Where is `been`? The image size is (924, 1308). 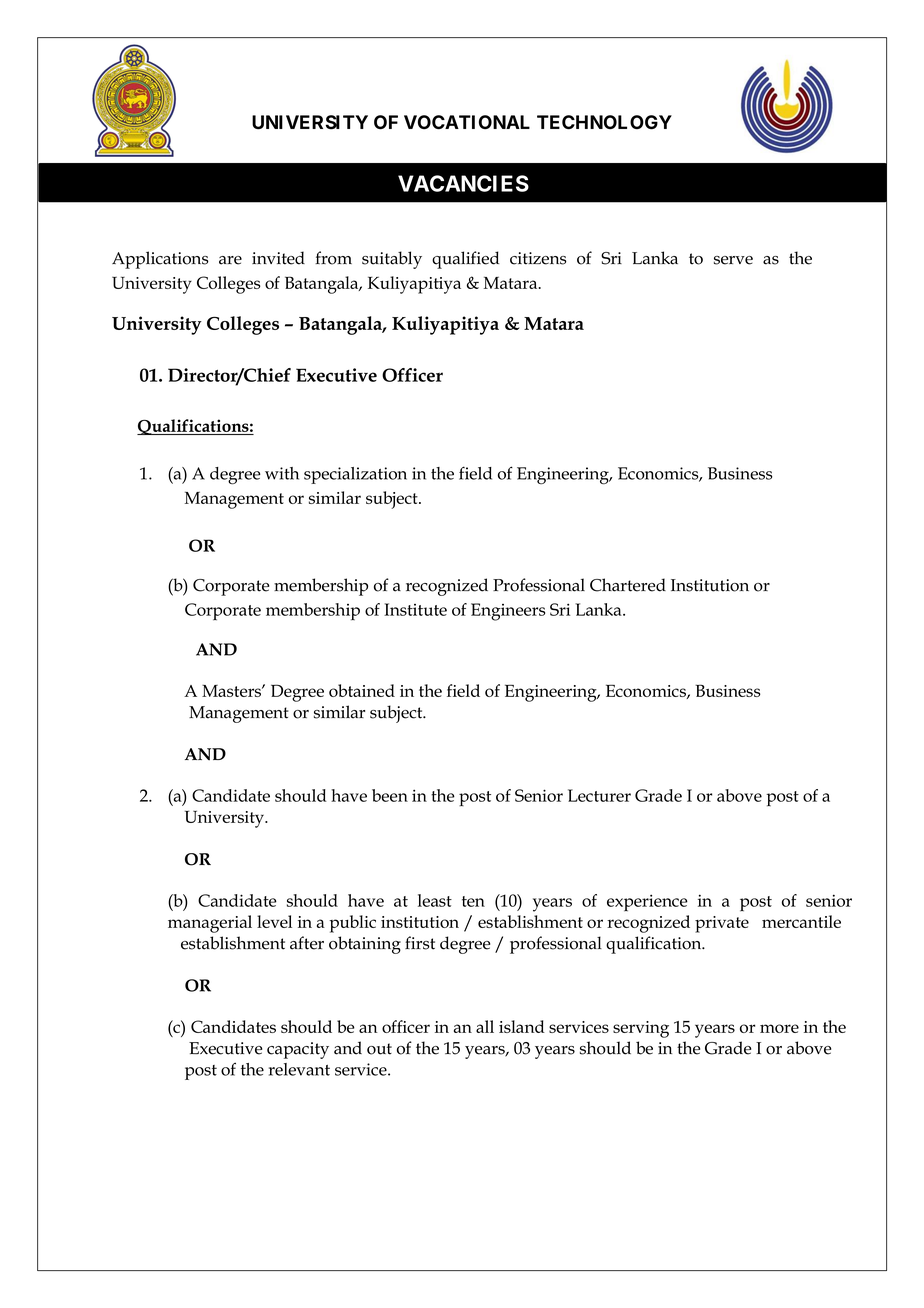 been is located at coordinates (390, 795).
